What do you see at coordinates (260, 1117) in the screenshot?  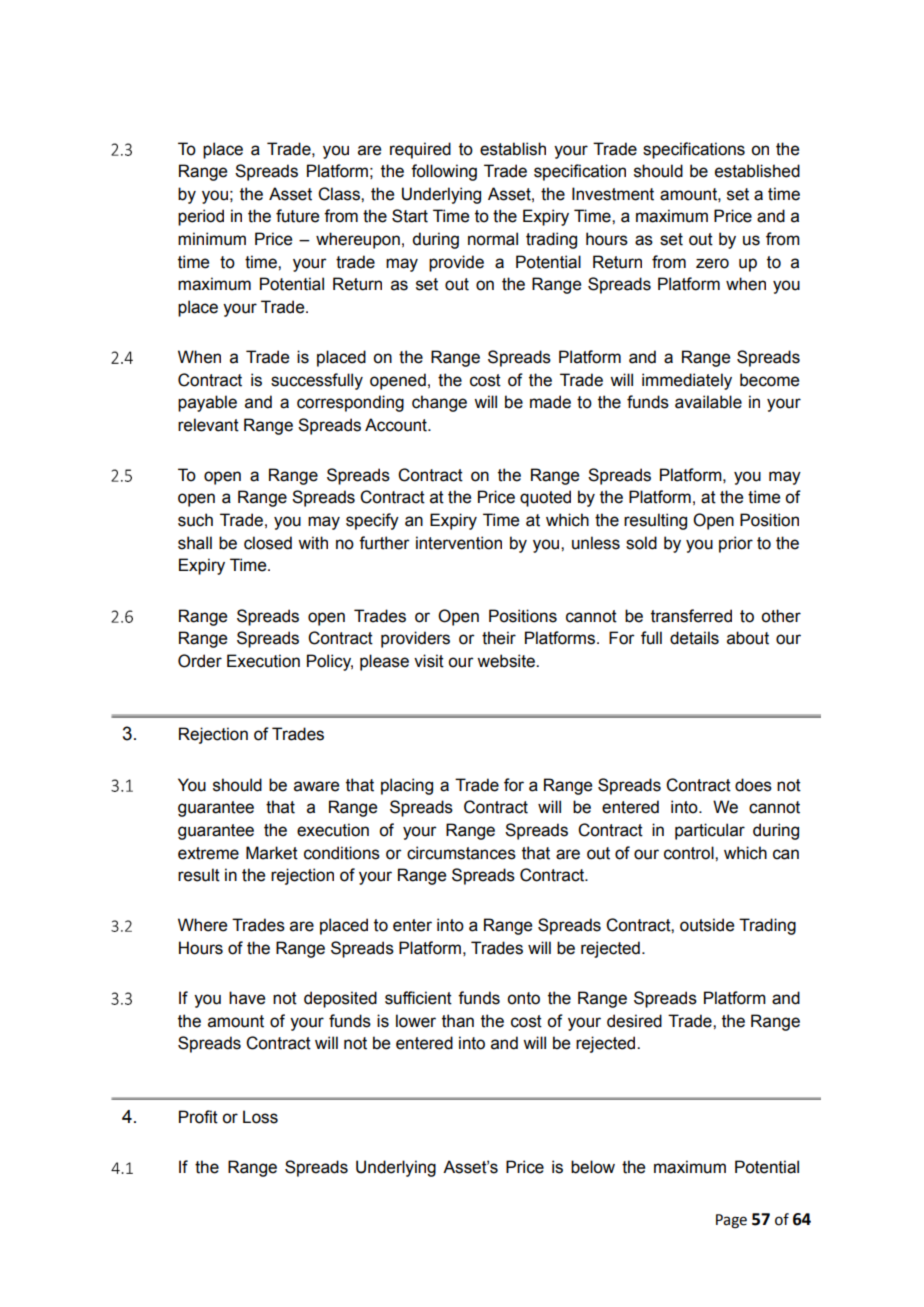 I see `Loss` at bounding box center [260, 1117].
